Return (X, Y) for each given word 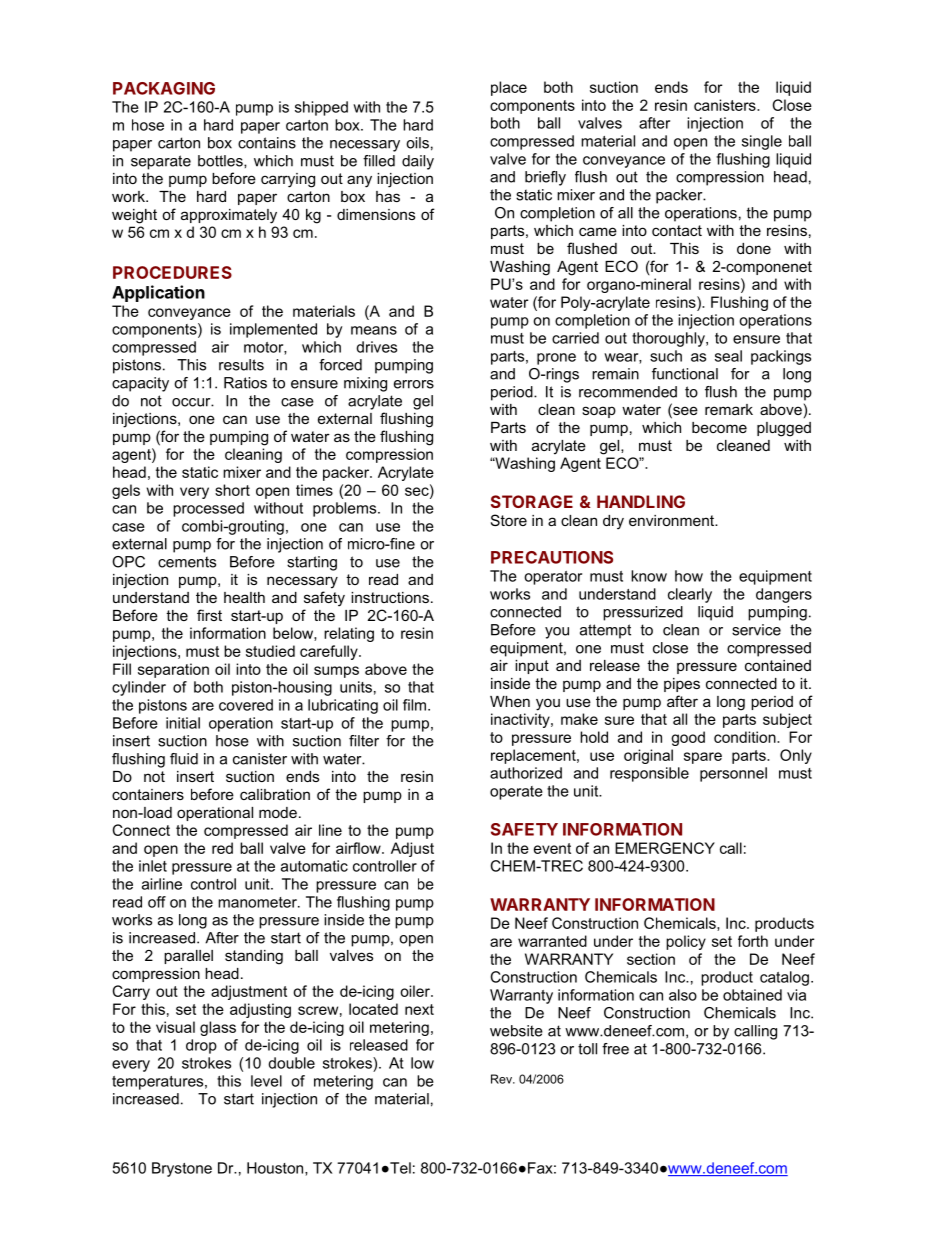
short (232, 490)
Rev (502, 1079)
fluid (184, 759)
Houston (276, 1169)
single (762, 142)
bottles (221, 161)
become (719, 427)
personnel (733, 774)
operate (516, 793)
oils (417, 143)
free (615, 1049)
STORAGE (532, 501)
